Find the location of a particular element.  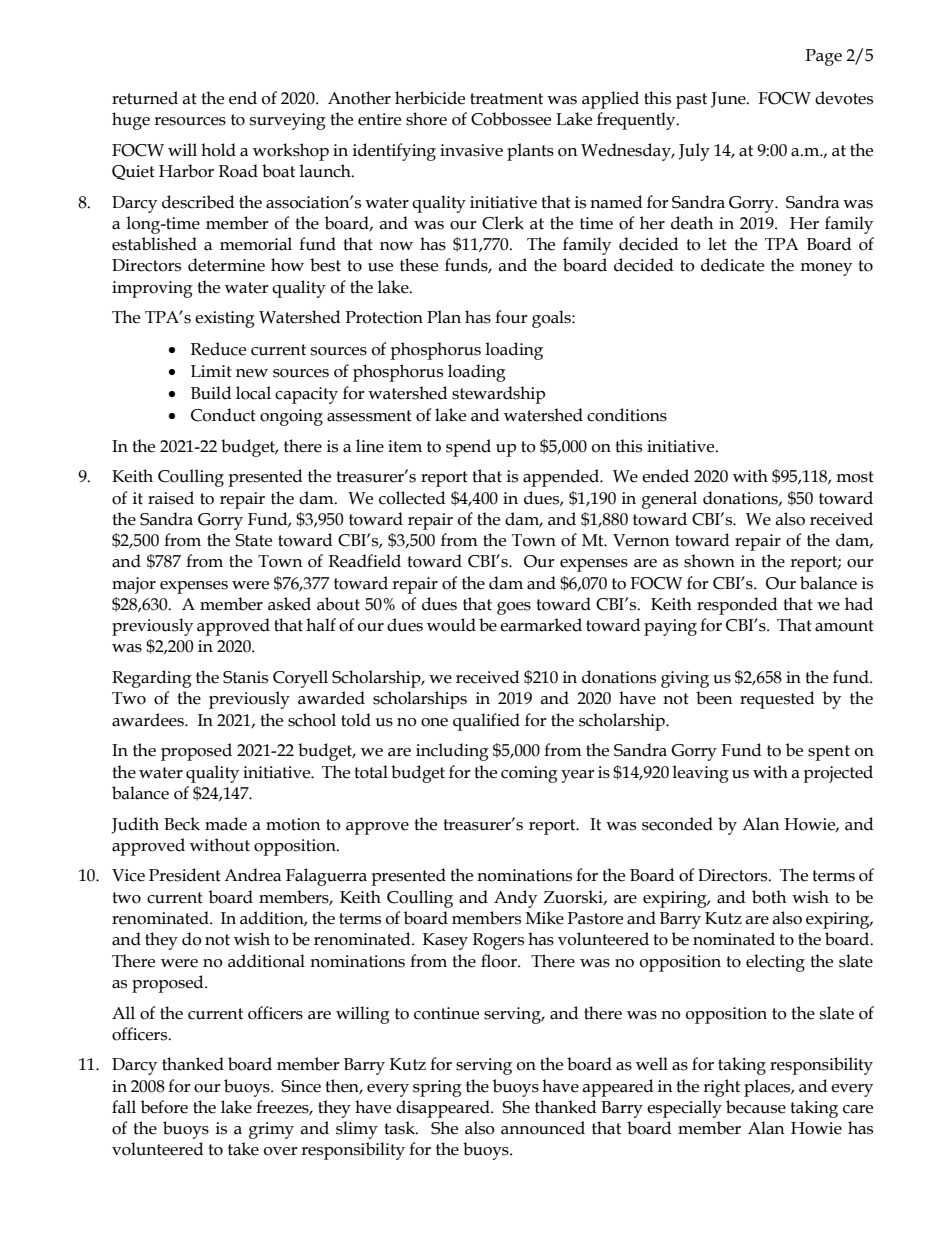

dedicate is located at coordinates (732, 265).
